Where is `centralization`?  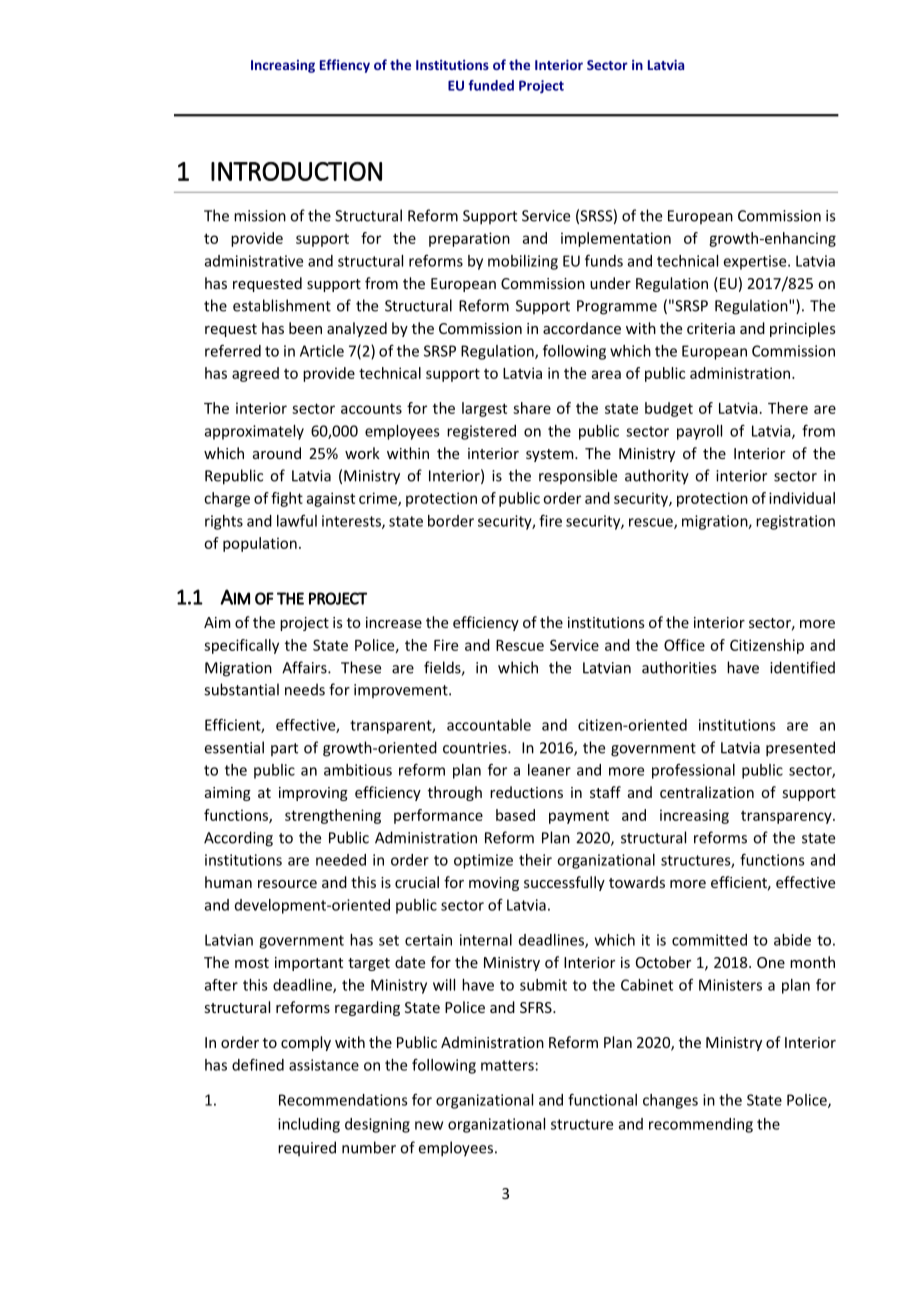 centralization is located at coordinates (707, 792).
